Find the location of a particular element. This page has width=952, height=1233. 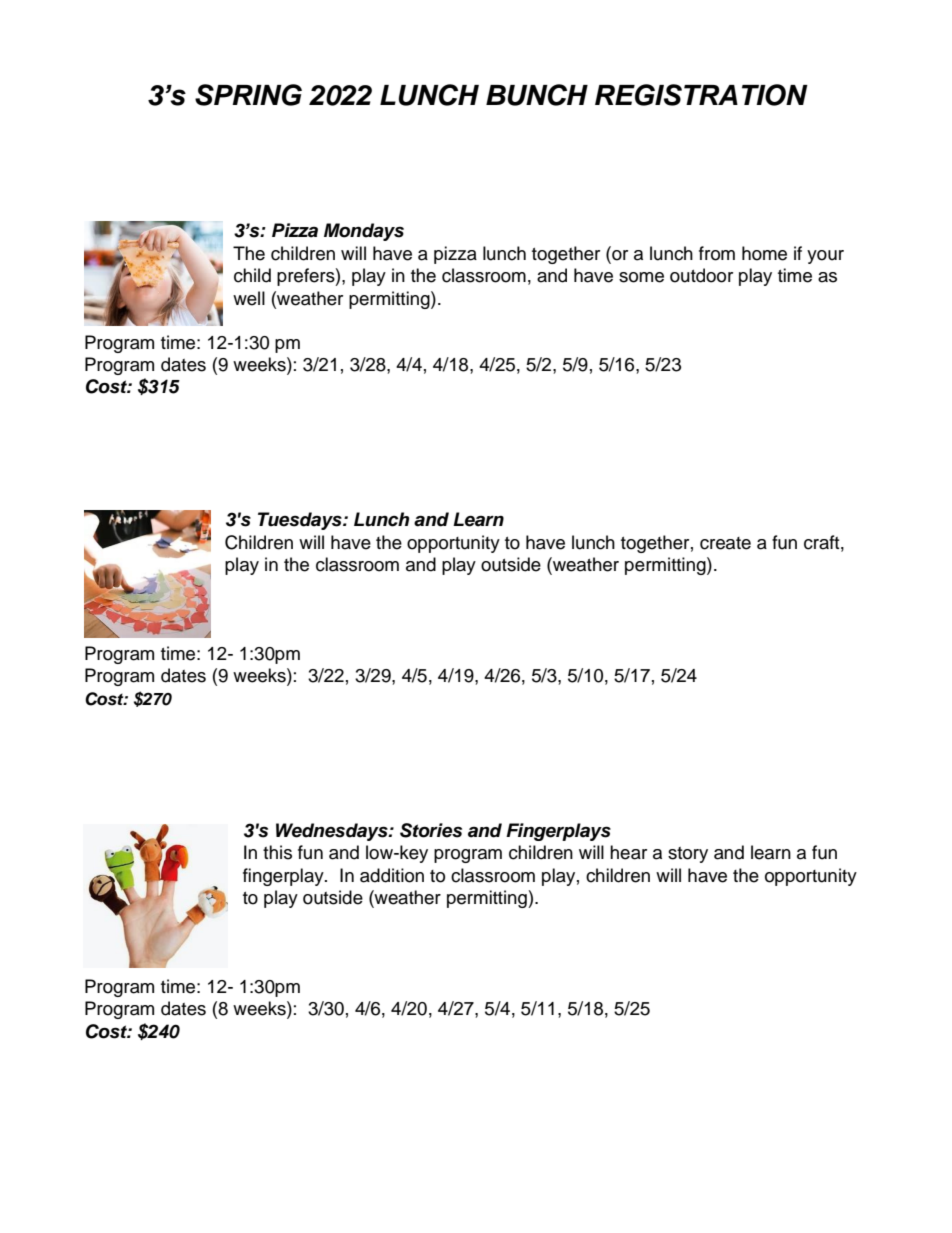

REGISTRATION is located at coordinates (701, 95).
